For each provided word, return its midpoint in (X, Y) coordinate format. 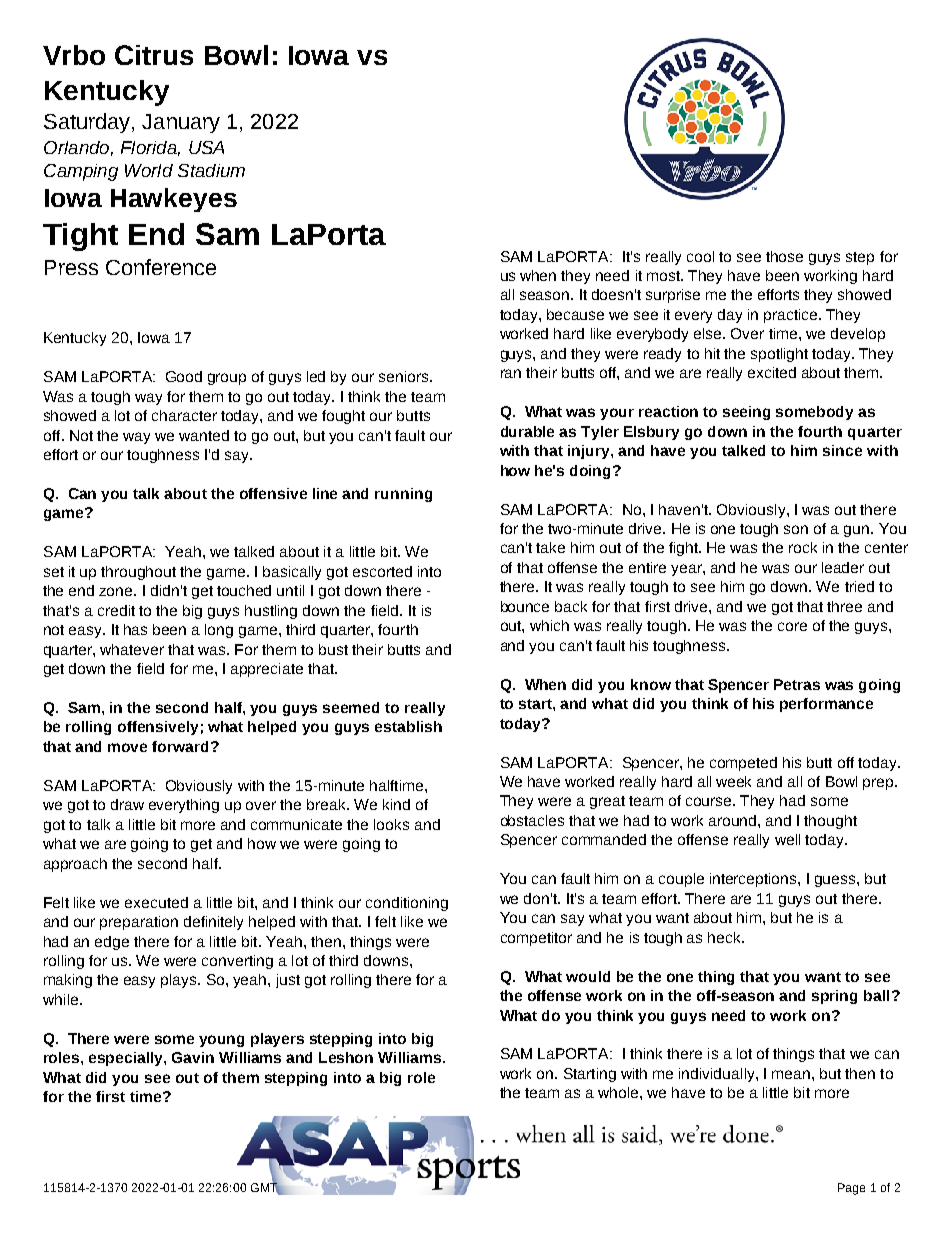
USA (206, 147)
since (842, 450)
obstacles (532, 820)
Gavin (193, 1057)
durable (527, 431)
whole (619, 1092)
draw (127, 804)
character (184, 415)
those (784, 256)
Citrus (154, 55)
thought (830, 822)
